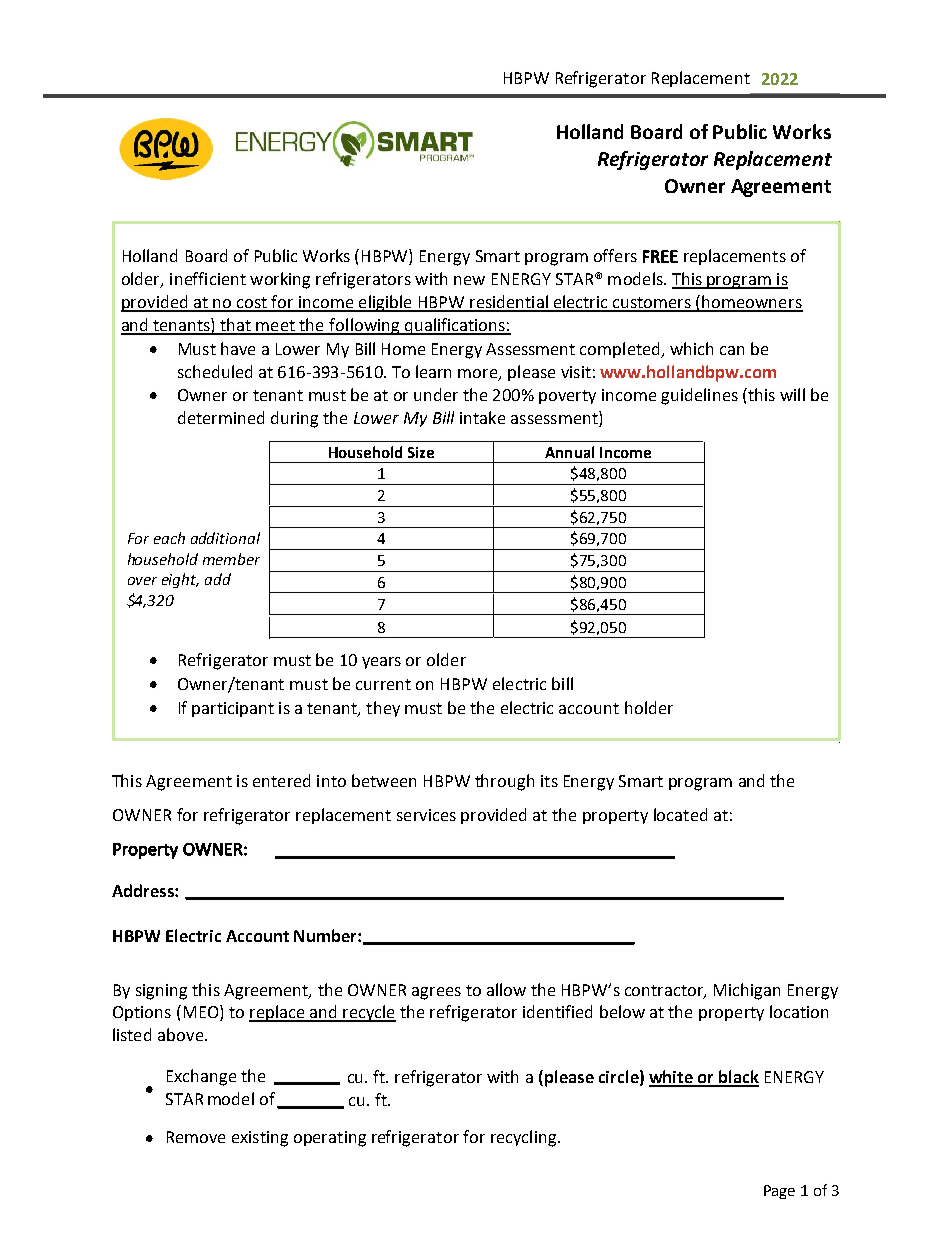 This image has width=952, height=1233. I want to click on Michigan, so click(747, 991).
